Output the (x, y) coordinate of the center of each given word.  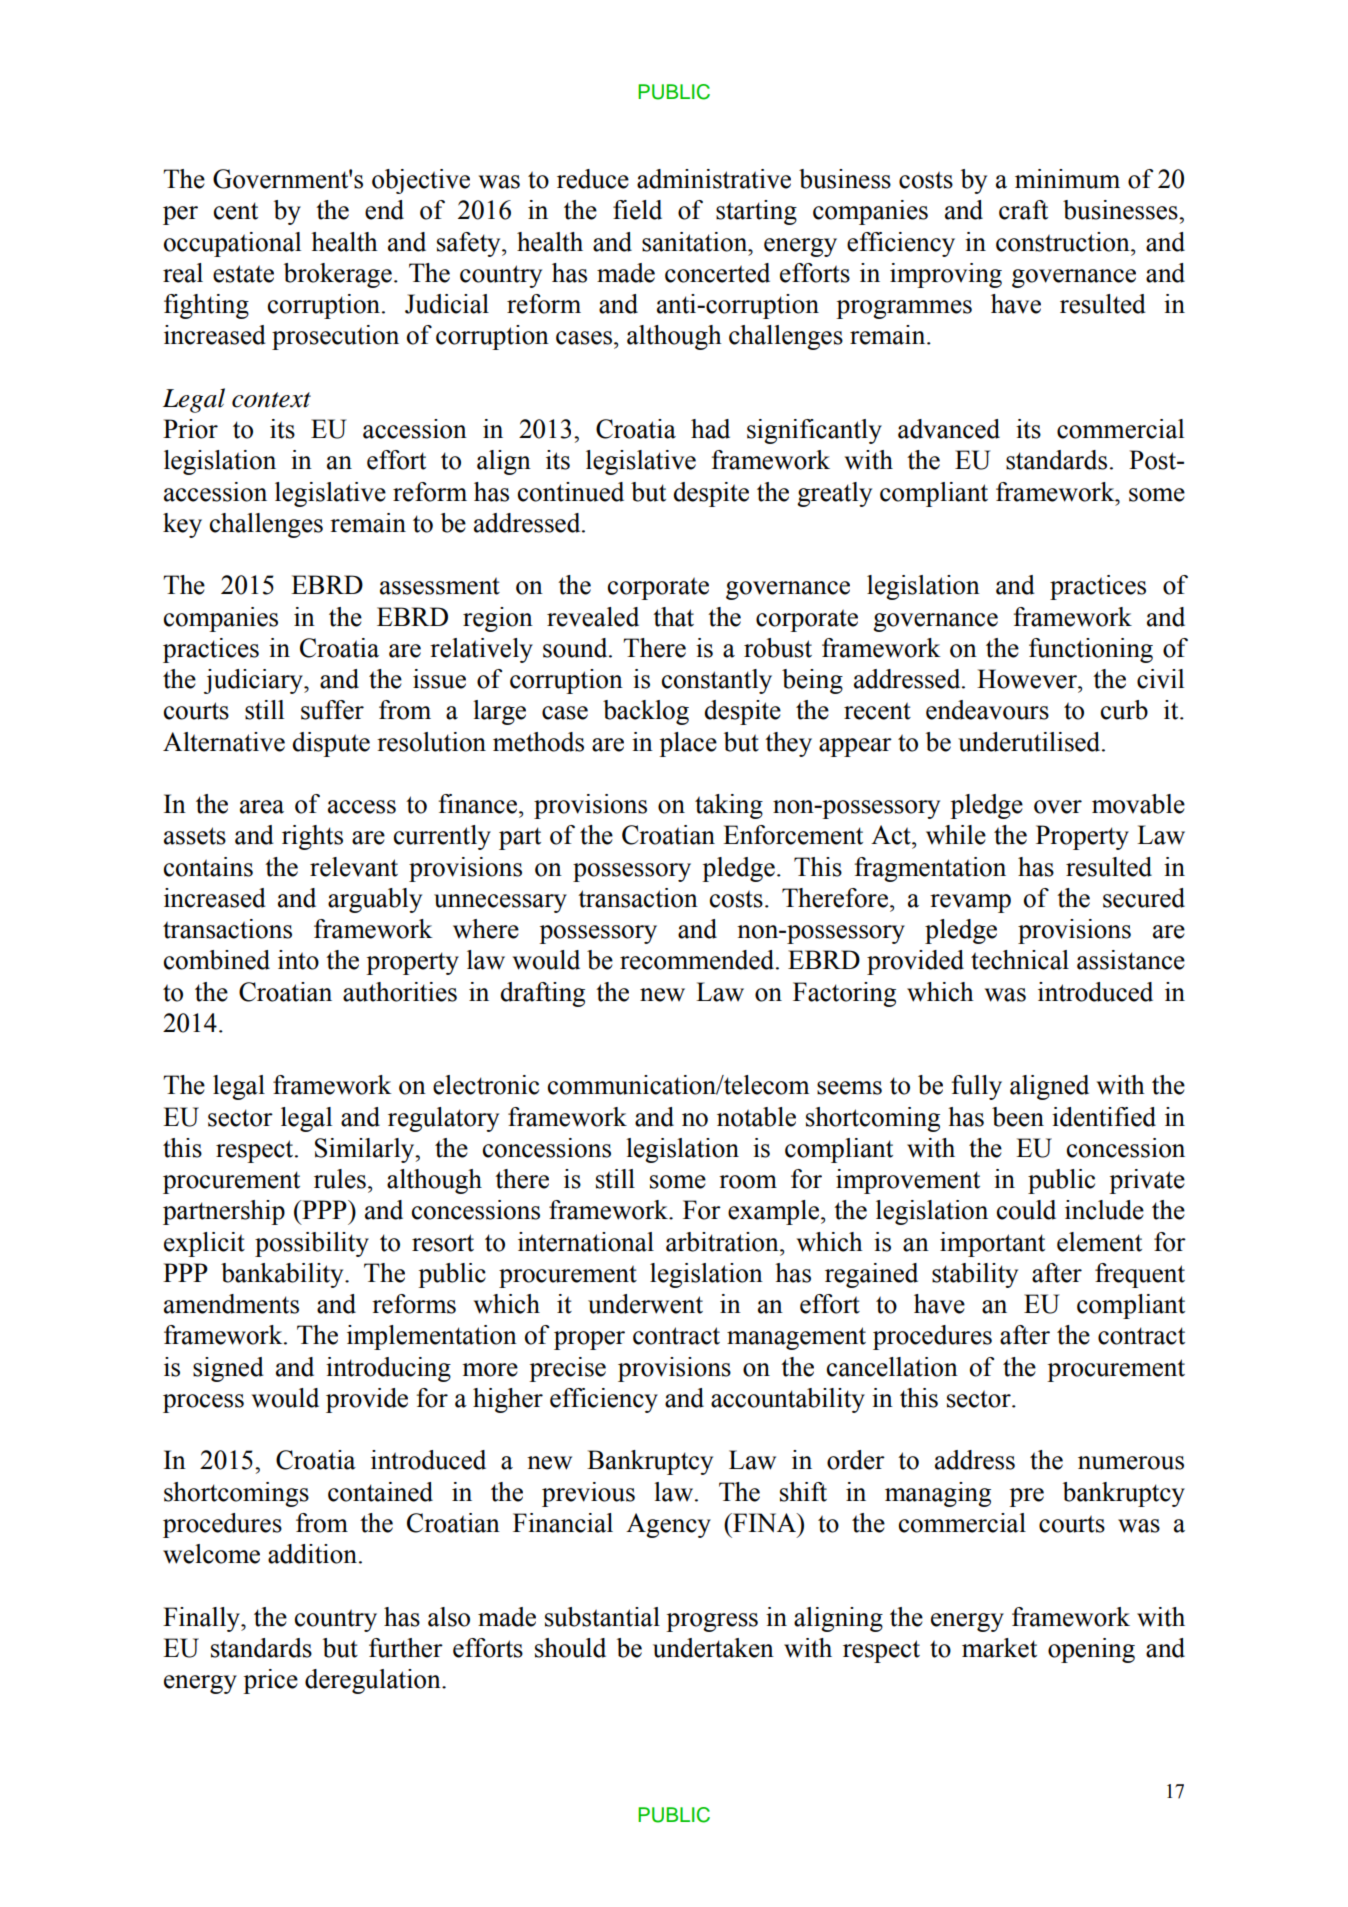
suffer (332, 710)
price (270, 1681)
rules (340, 1179)
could (1026, 1210)
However (1028, 679)
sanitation (696, 242)
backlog (646, 712)
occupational (232, 244)
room (748, 1182)
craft (1023, 210)
